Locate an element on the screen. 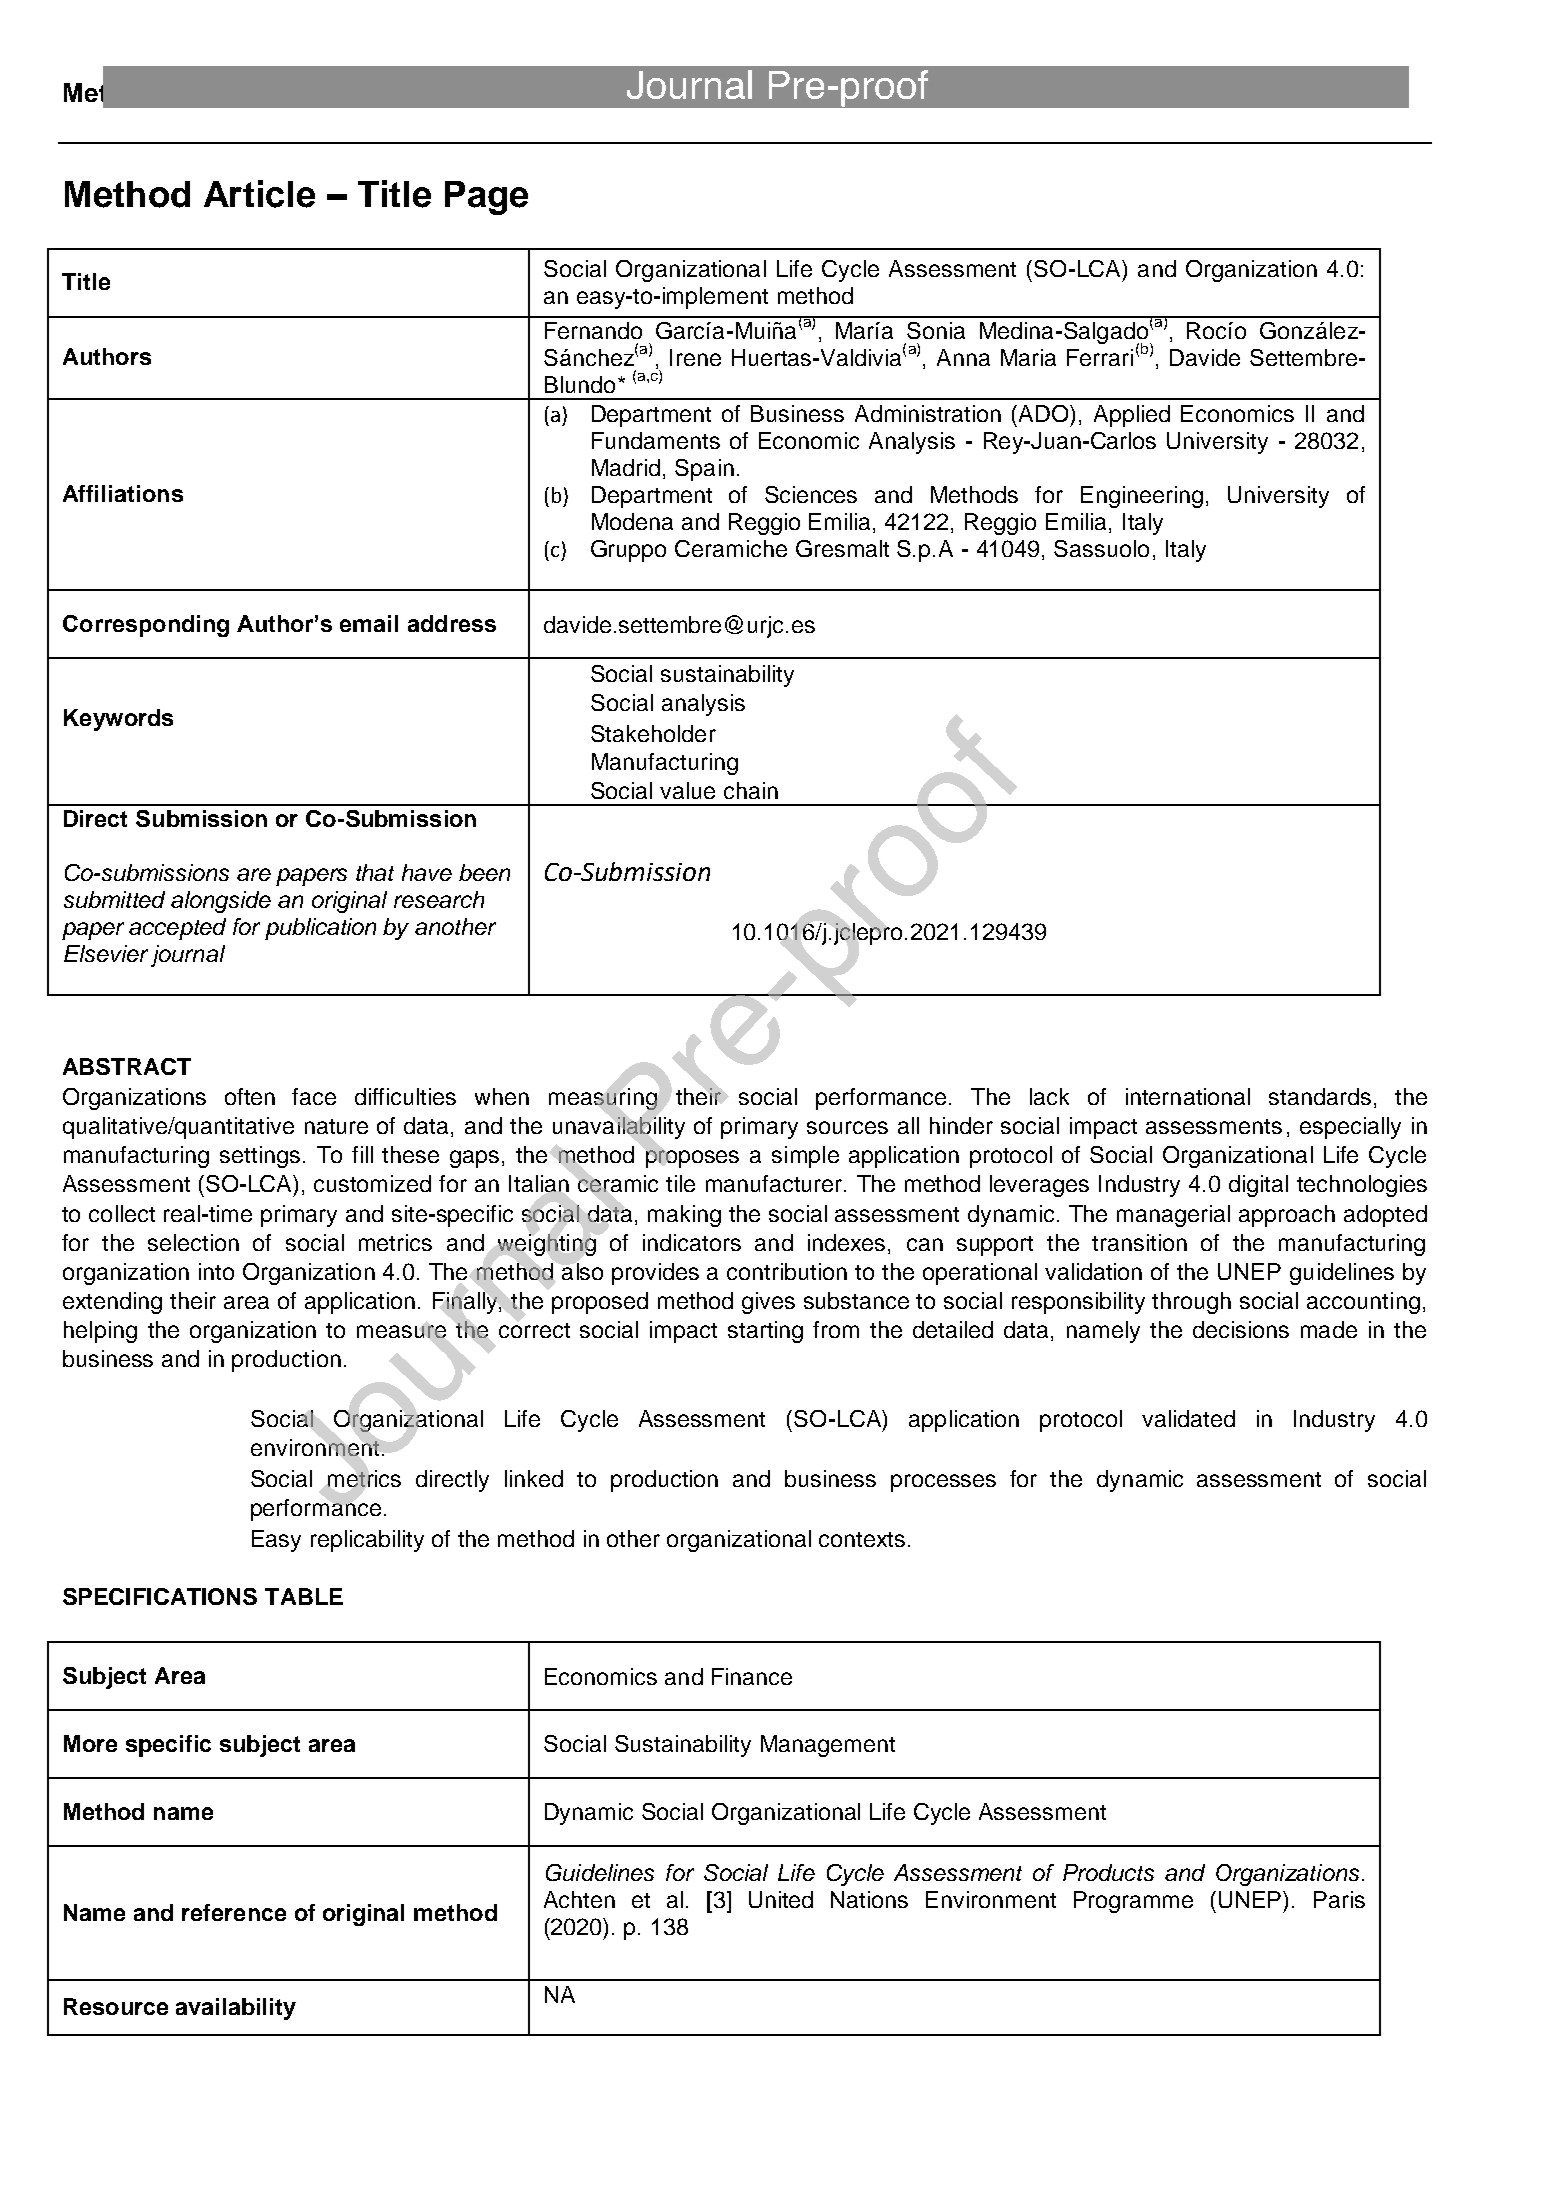  Maria is located at coordinates (1028, 357).
